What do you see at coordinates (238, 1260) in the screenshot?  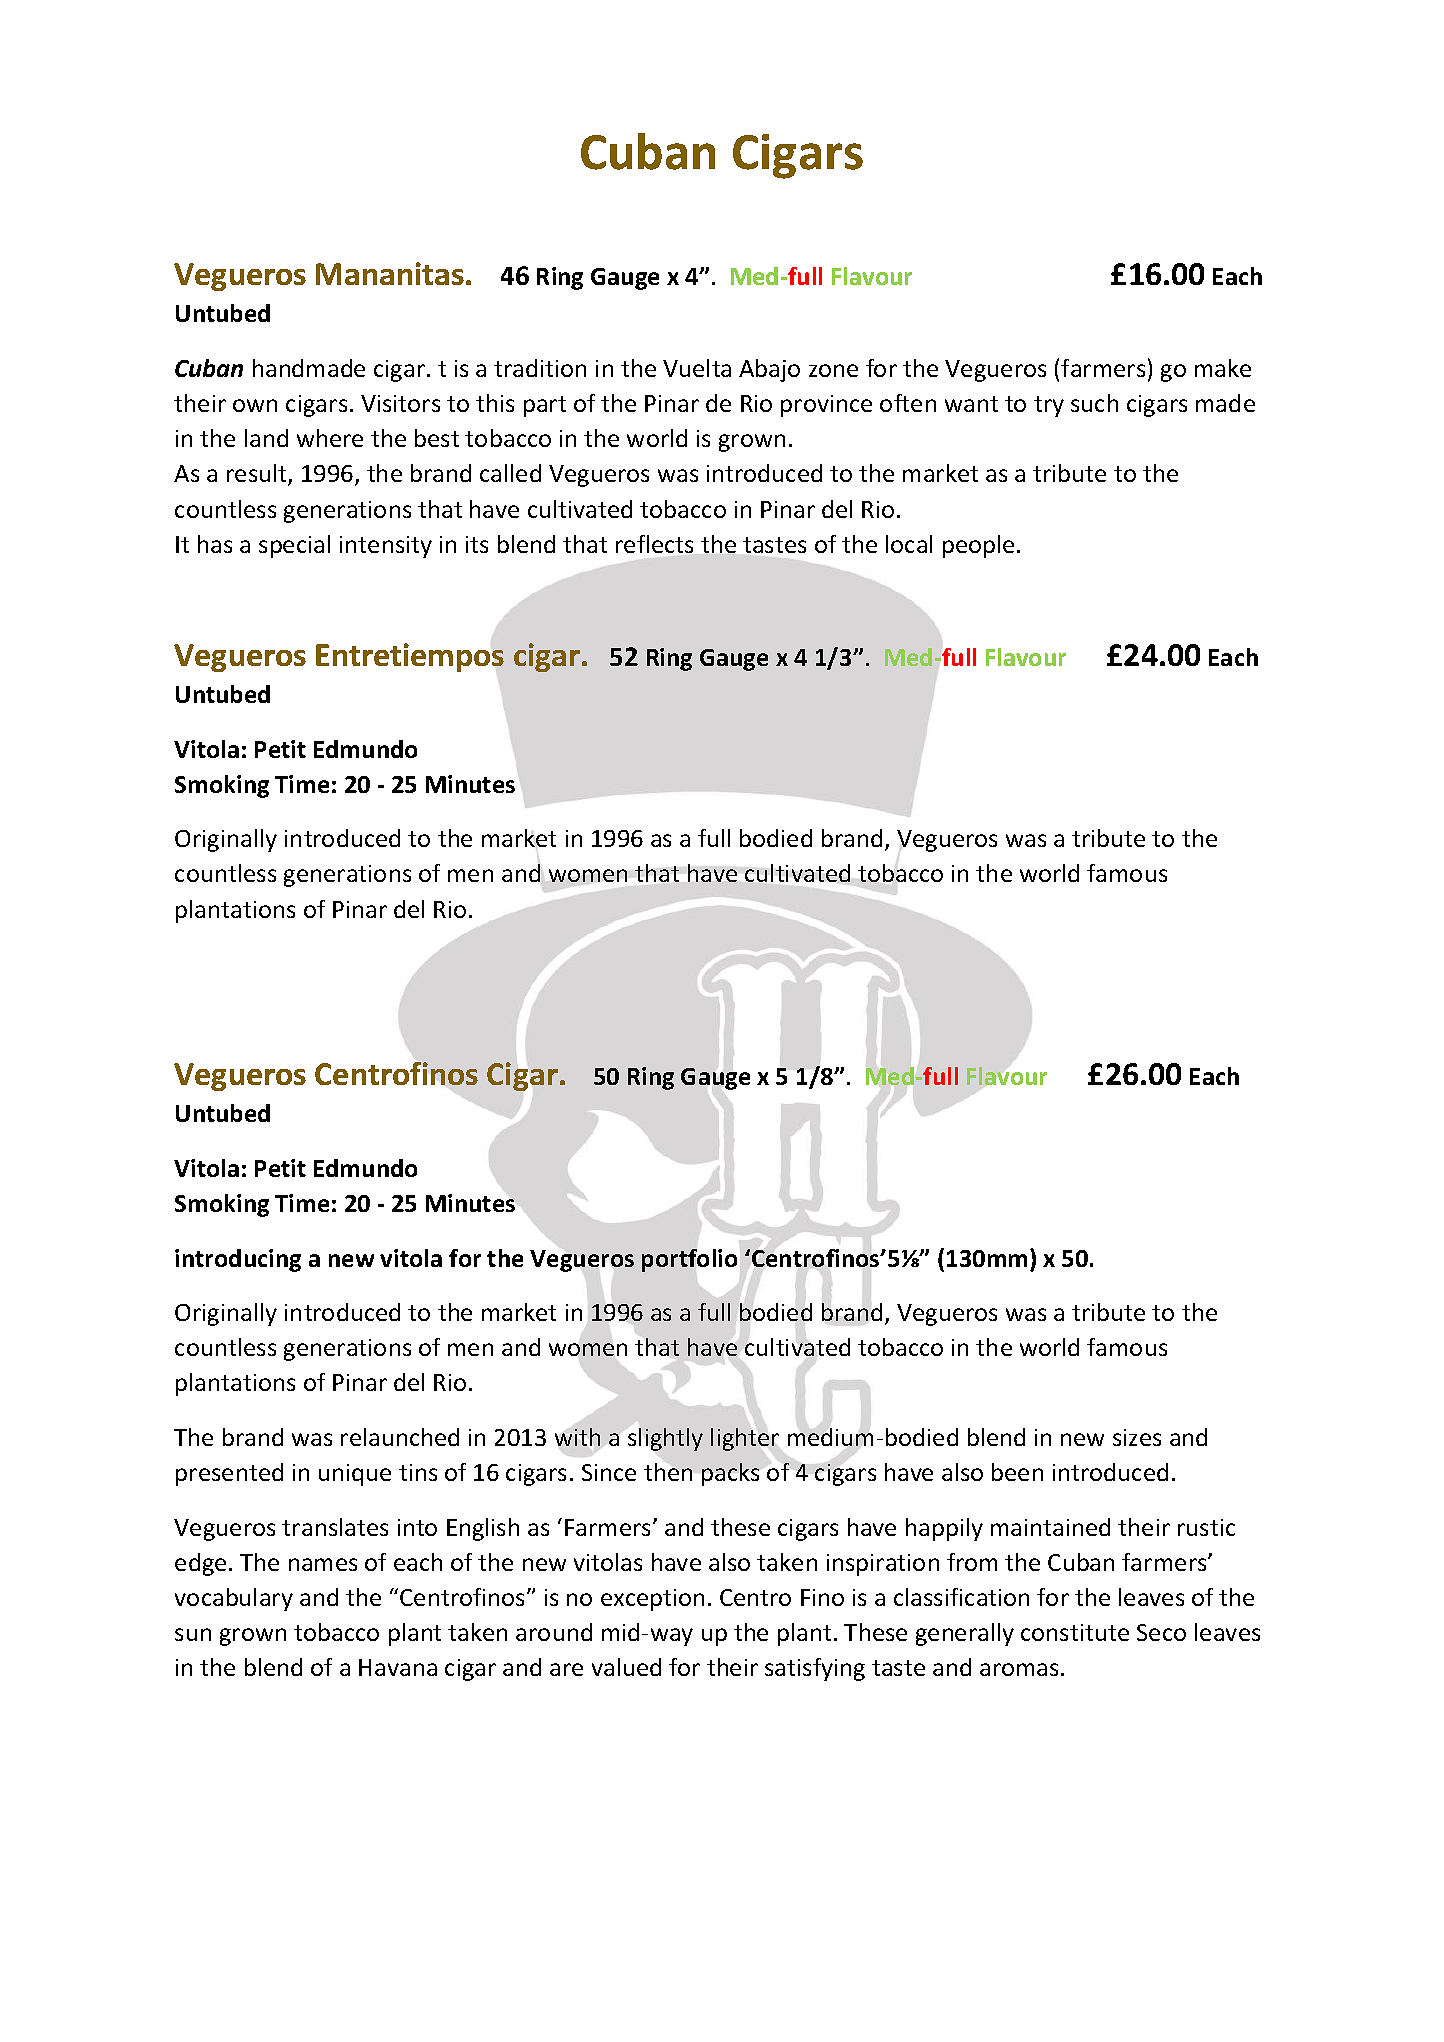 I see `introducing` at bounding box center [238, 1260].
